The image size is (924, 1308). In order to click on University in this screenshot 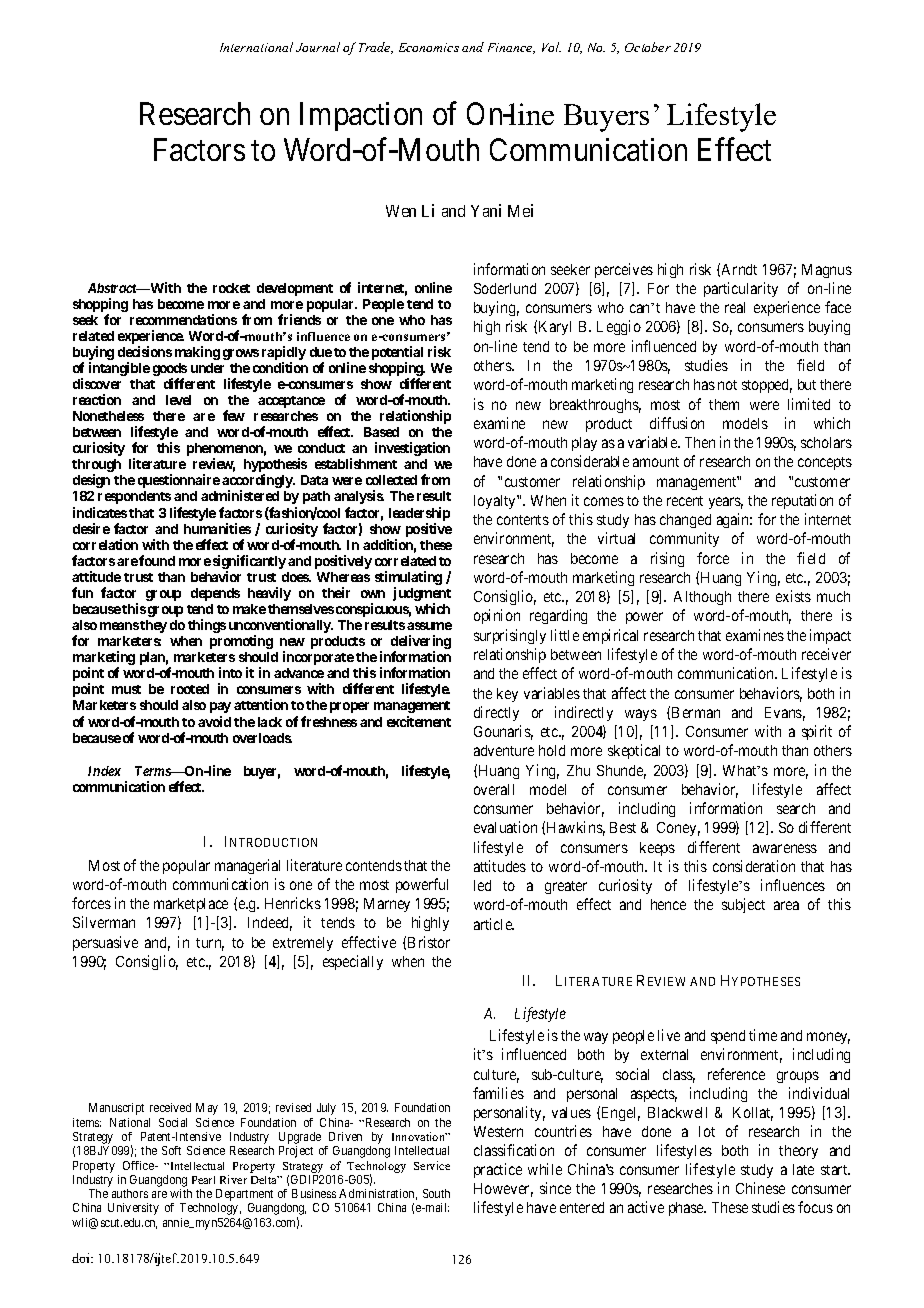, I will do `click(133, 1209)`.
